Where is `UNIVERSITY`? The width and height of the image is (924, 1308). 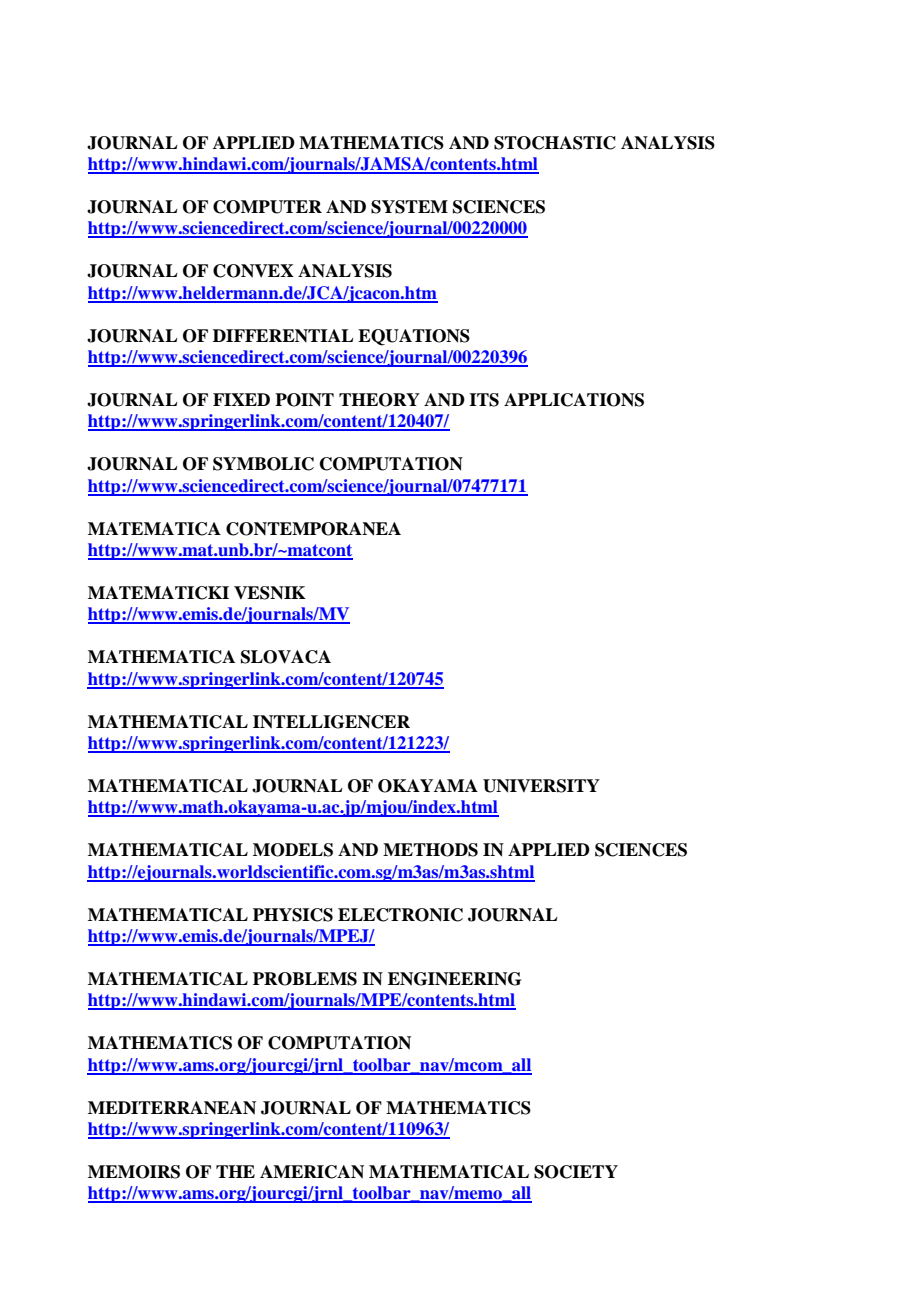 UNIVERSITY is located at coordinates (541, 786).
